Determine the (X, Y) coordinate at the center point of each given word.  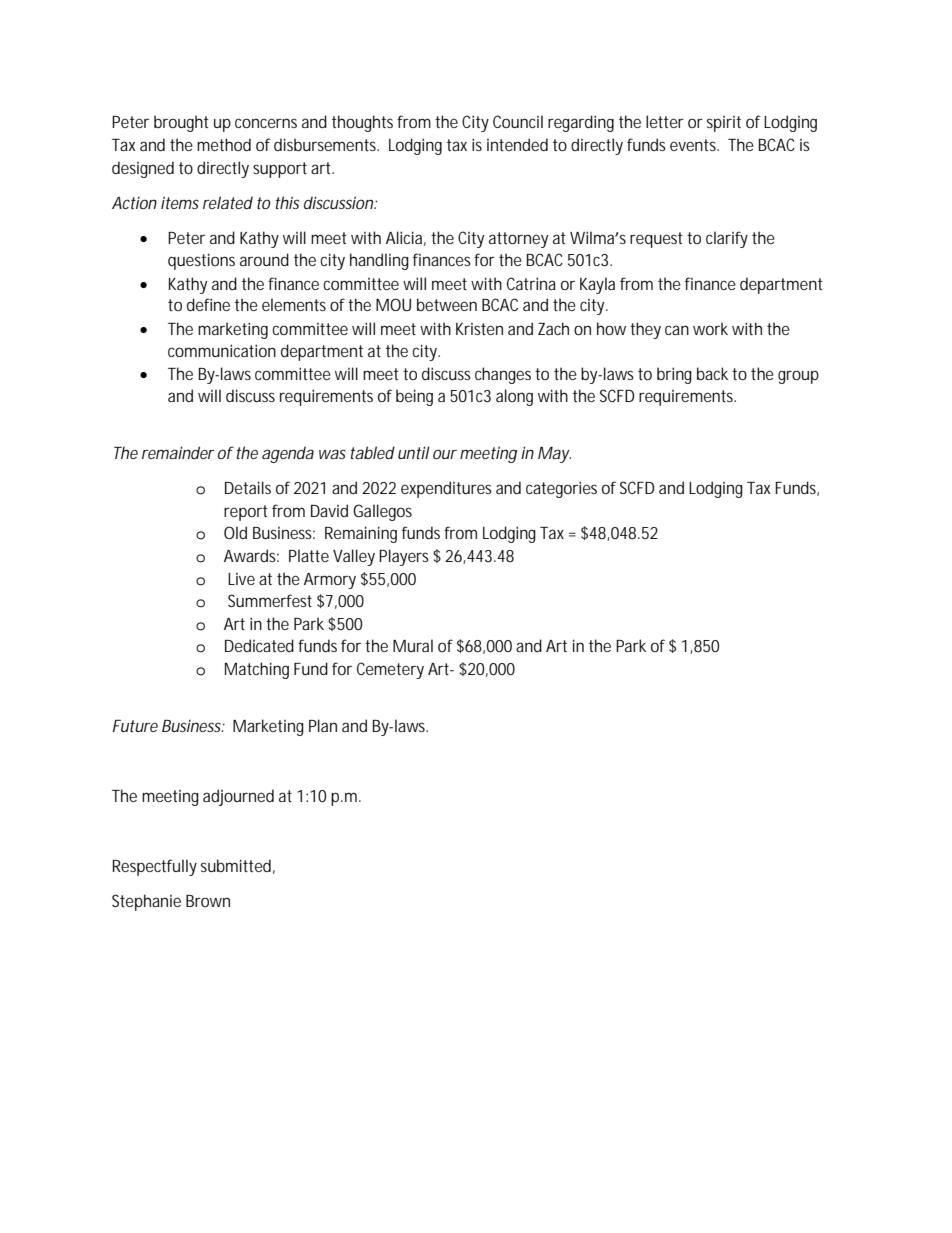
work (710, 328)
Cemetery (390, 670)
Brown (208, 901)
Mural (413, 645)
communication (222, 350)
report (246, 513)
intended (517, 144)
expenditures (446, 489)
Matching (257, 670)
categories (561, 489)
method (224, 144)
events (694, 145)
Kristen (479, 329)
